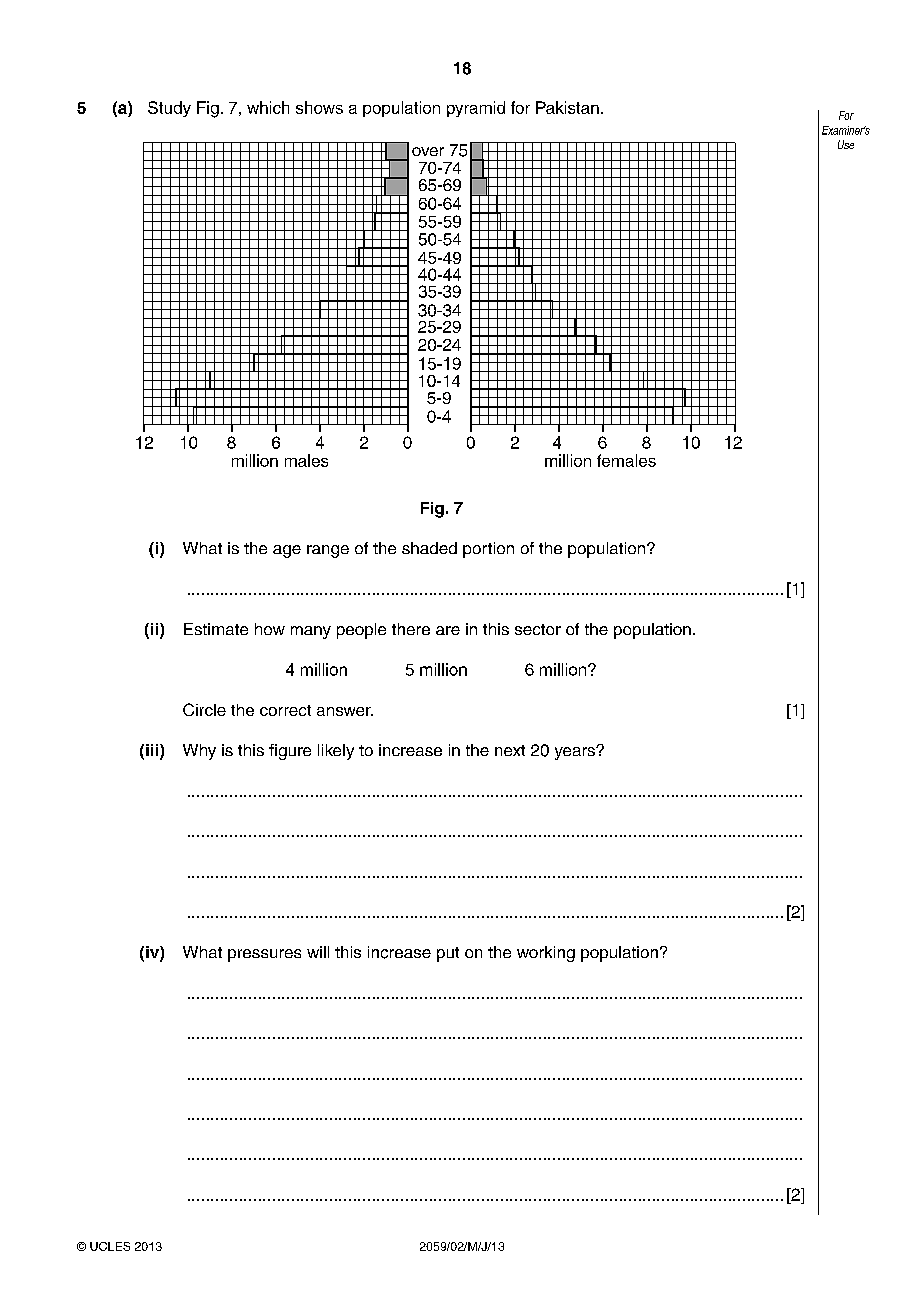 Image resolution: width=924 pixels, height=1308 pixels. Describe the element at coordinates (264, 955) in the document. I see `pressures` at that location.
